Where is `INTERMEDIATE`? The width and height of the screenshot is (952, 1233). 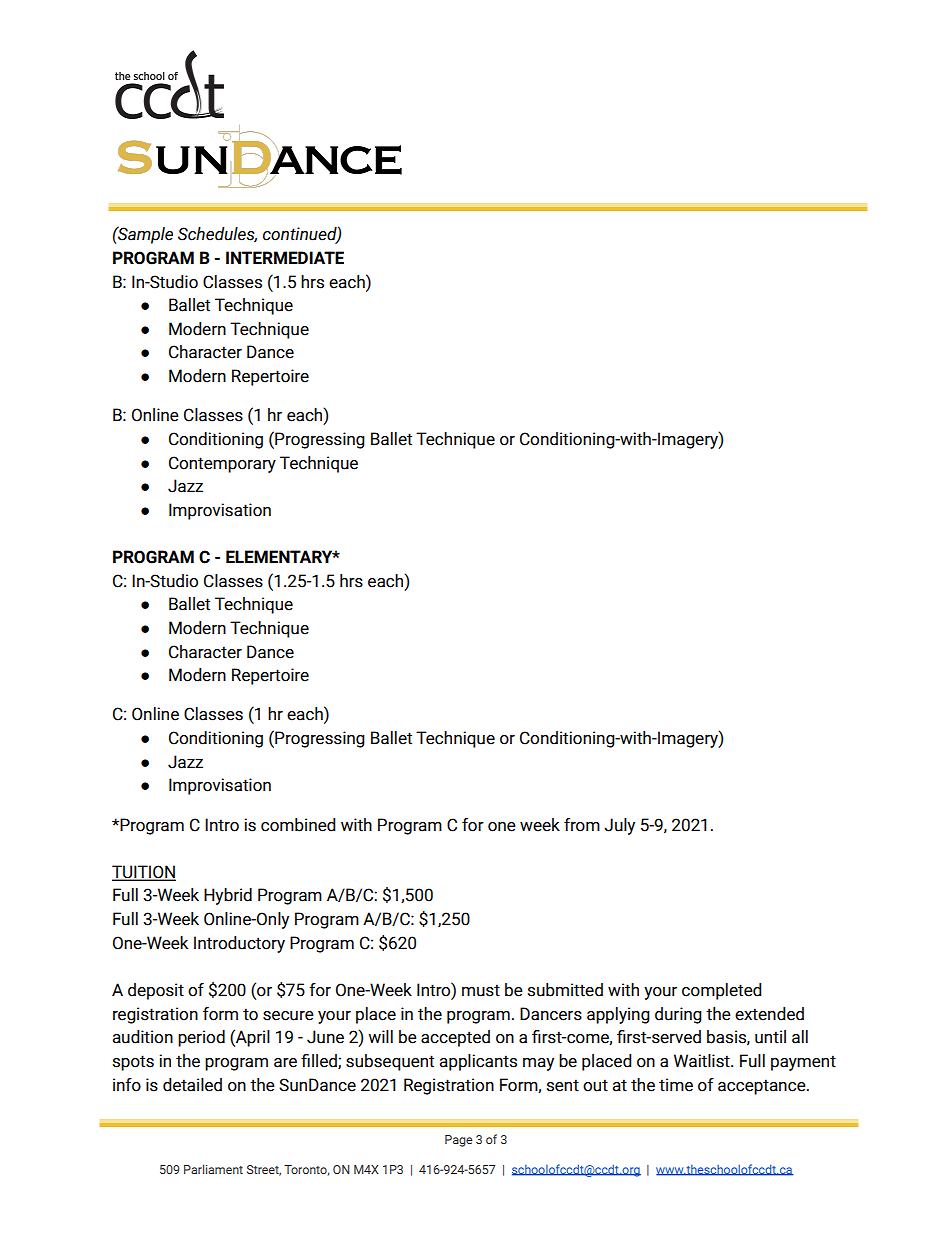
INTERMEDIATE is located at coordinates (285, 257).
